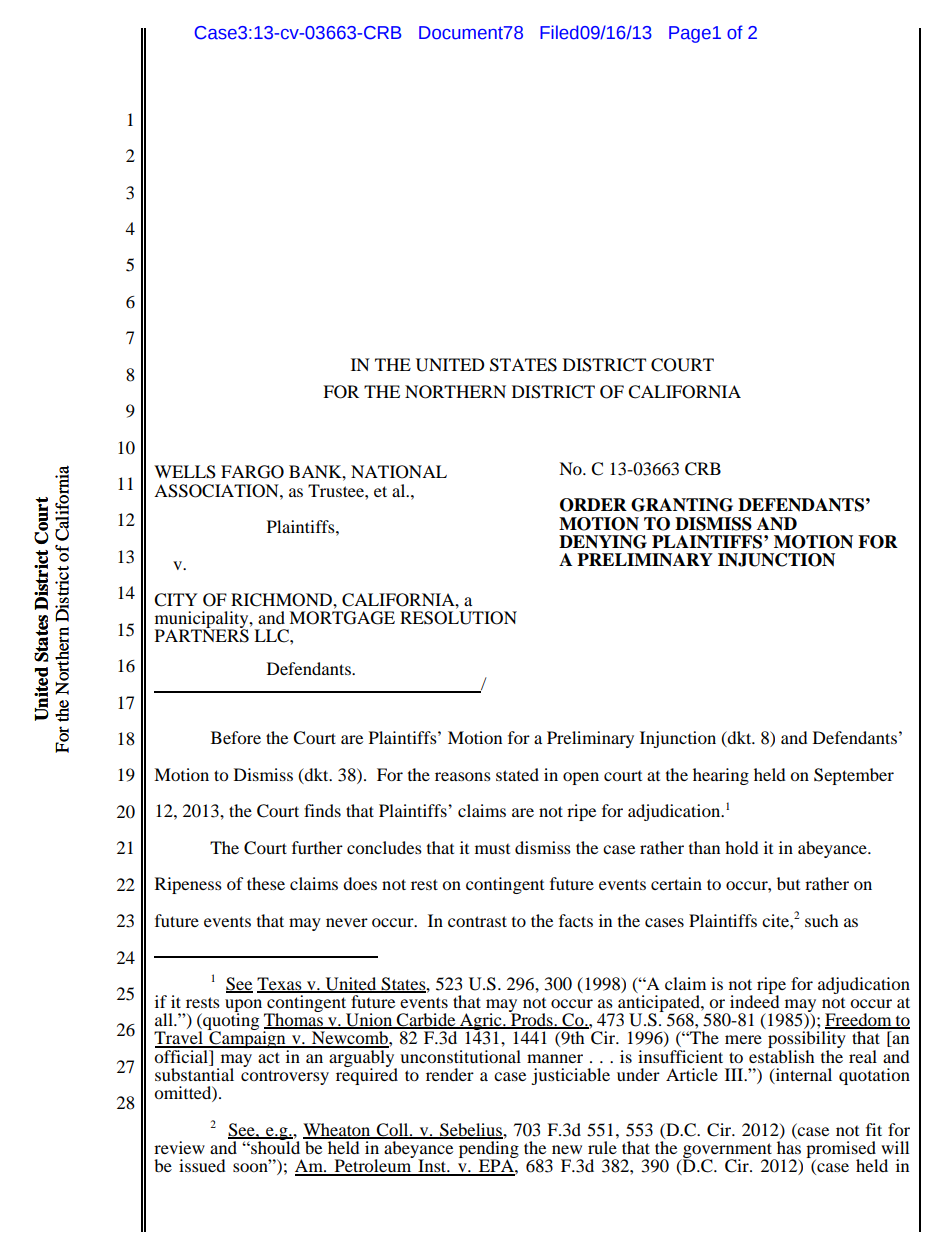 The height and width of the screenshot is (1233, 952). I want to click on Sebelius, so click(471, 1131).
